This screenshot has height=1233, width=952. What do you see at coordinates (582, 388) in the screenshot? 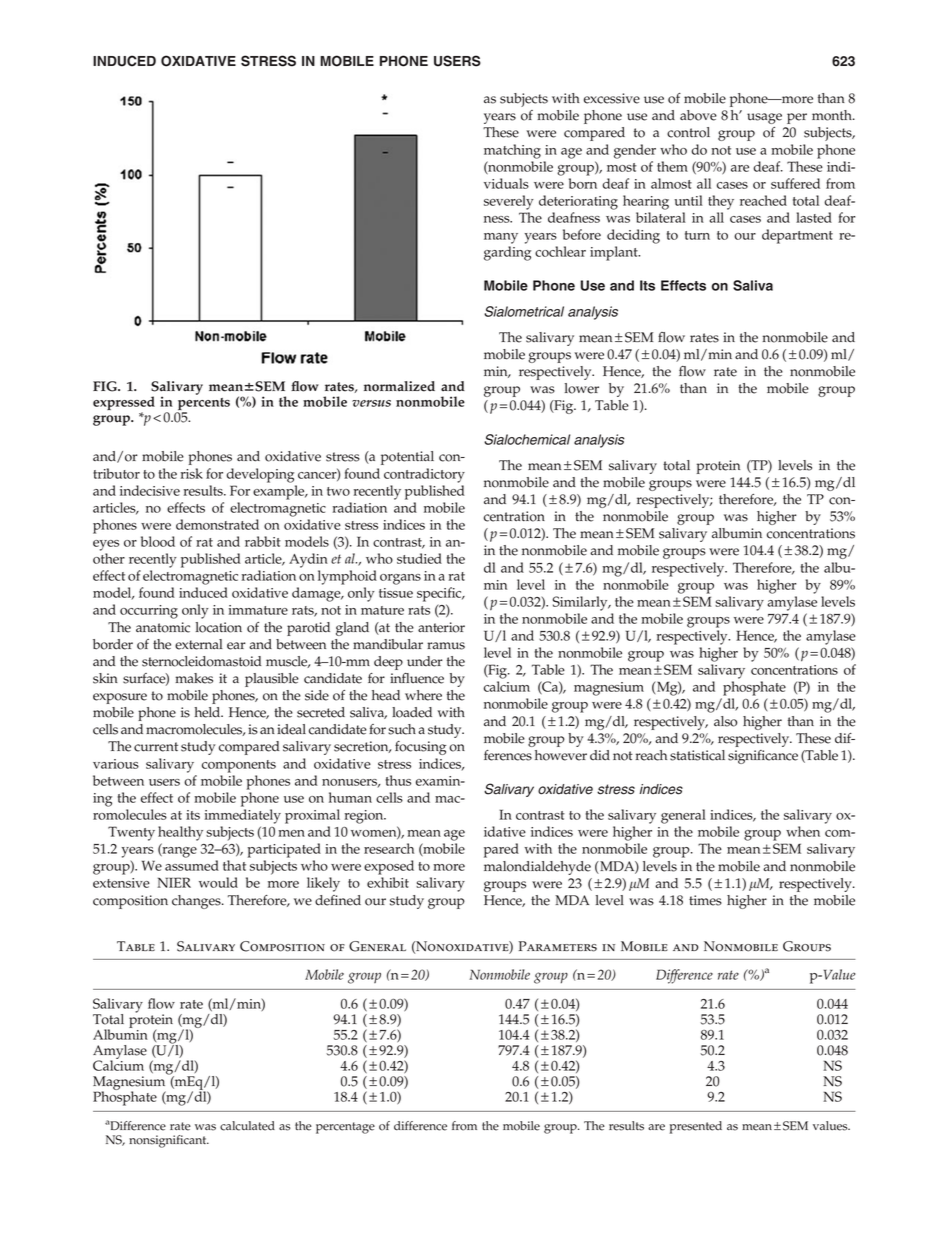
I see `lower` at bounding box center [582, 388].
